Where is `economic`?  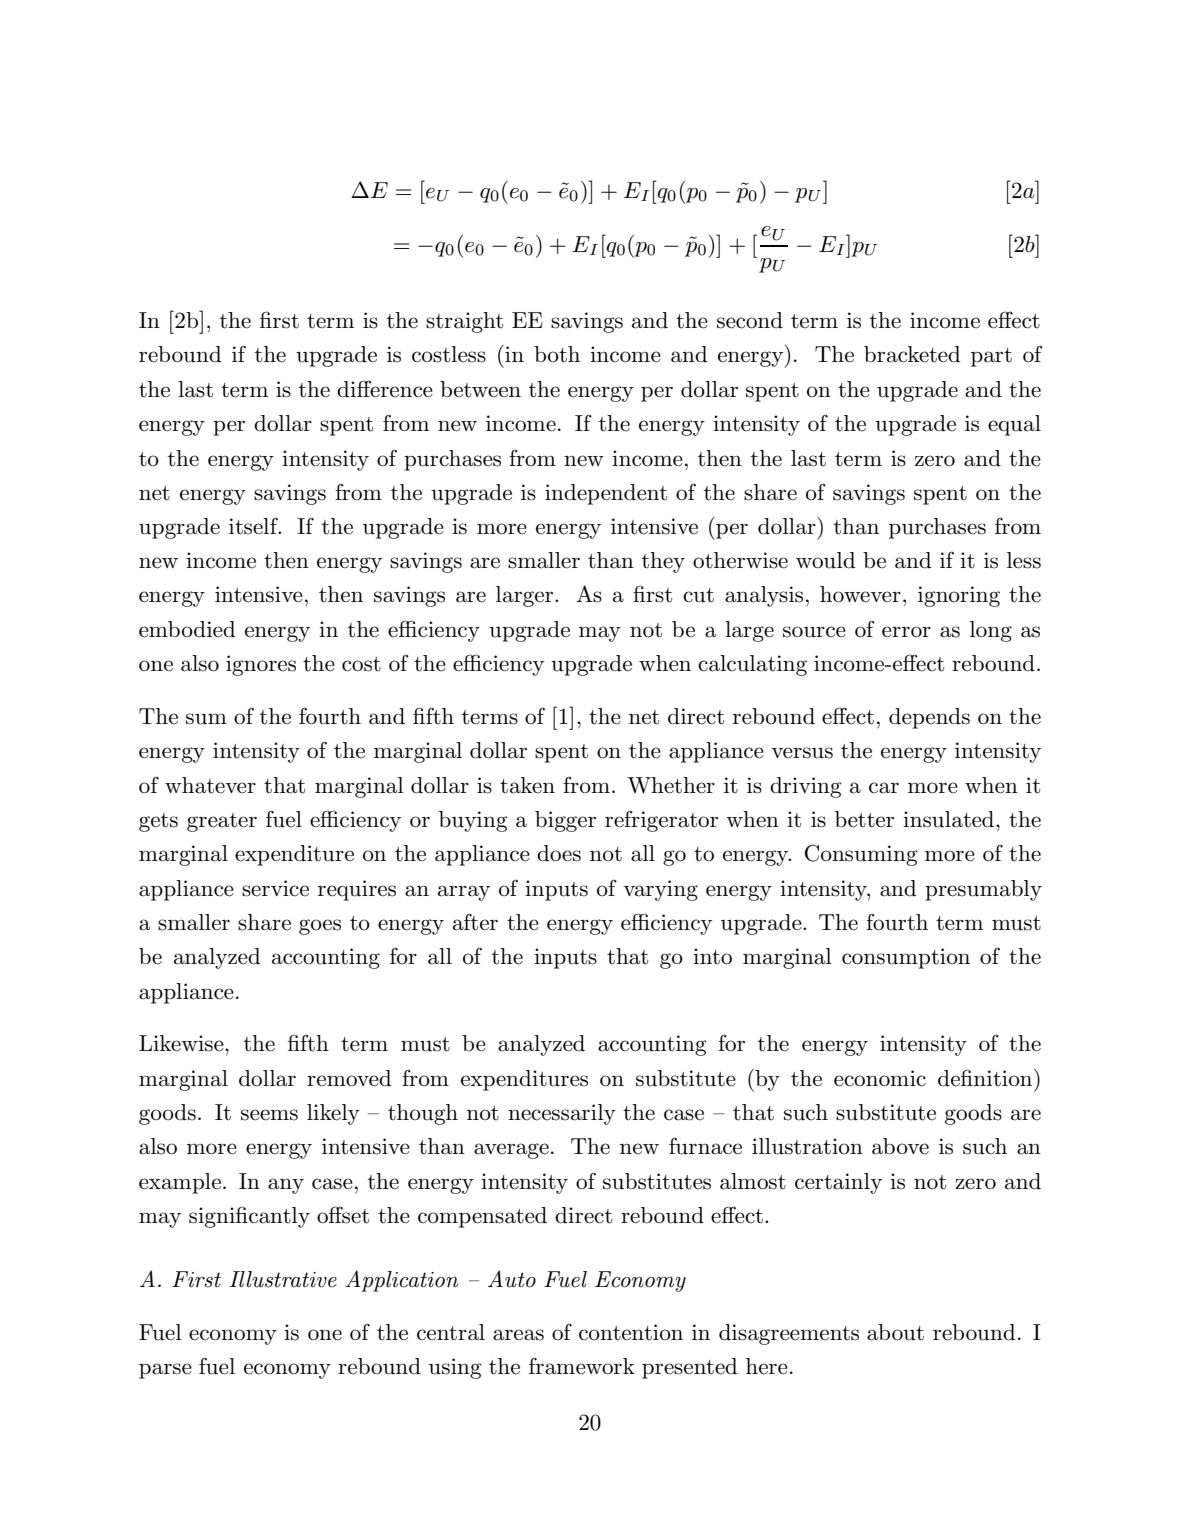
economic is located at coordinates (880, 1078).
